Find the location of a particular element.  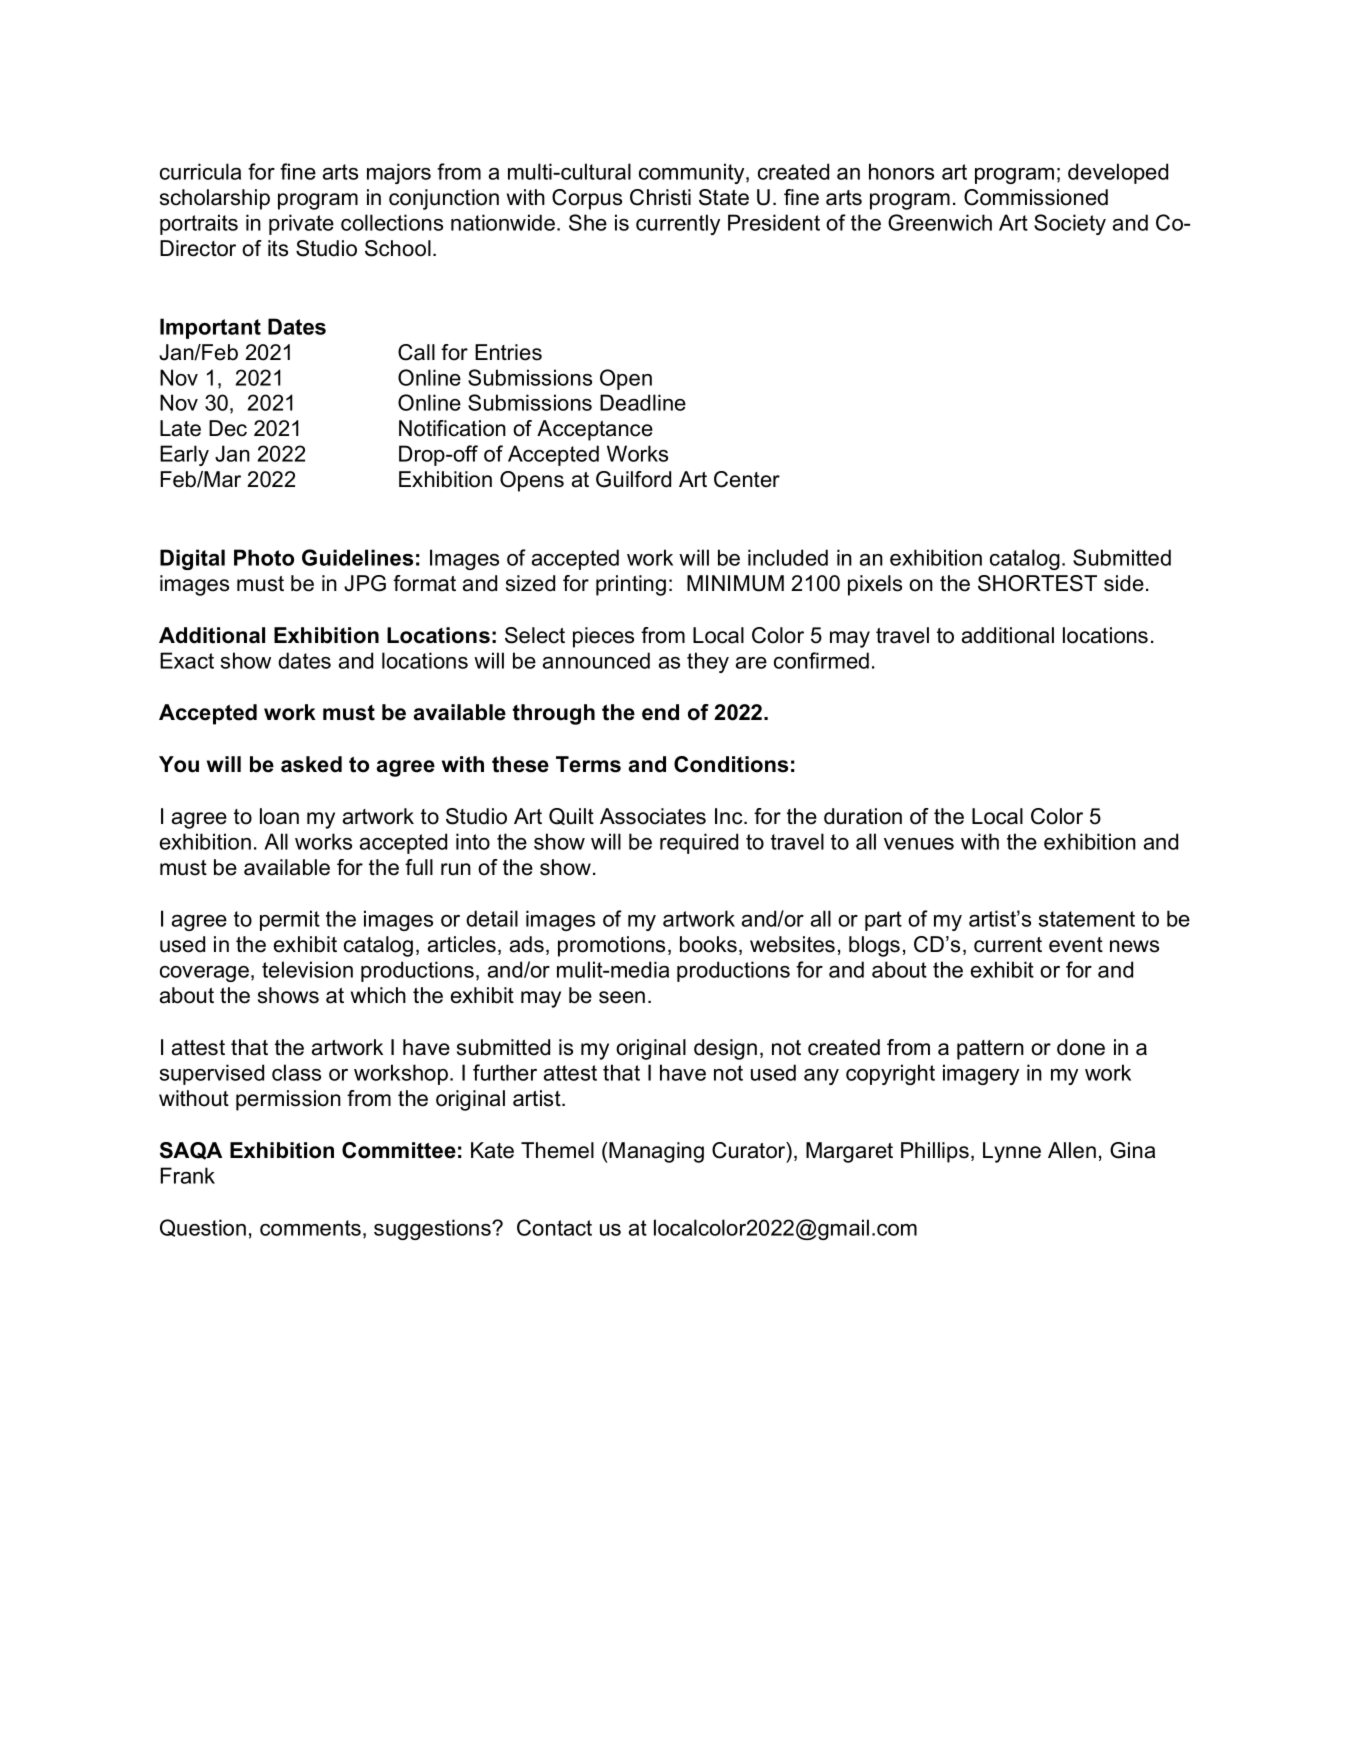

Managing is located at coordinates (656, 1152).
